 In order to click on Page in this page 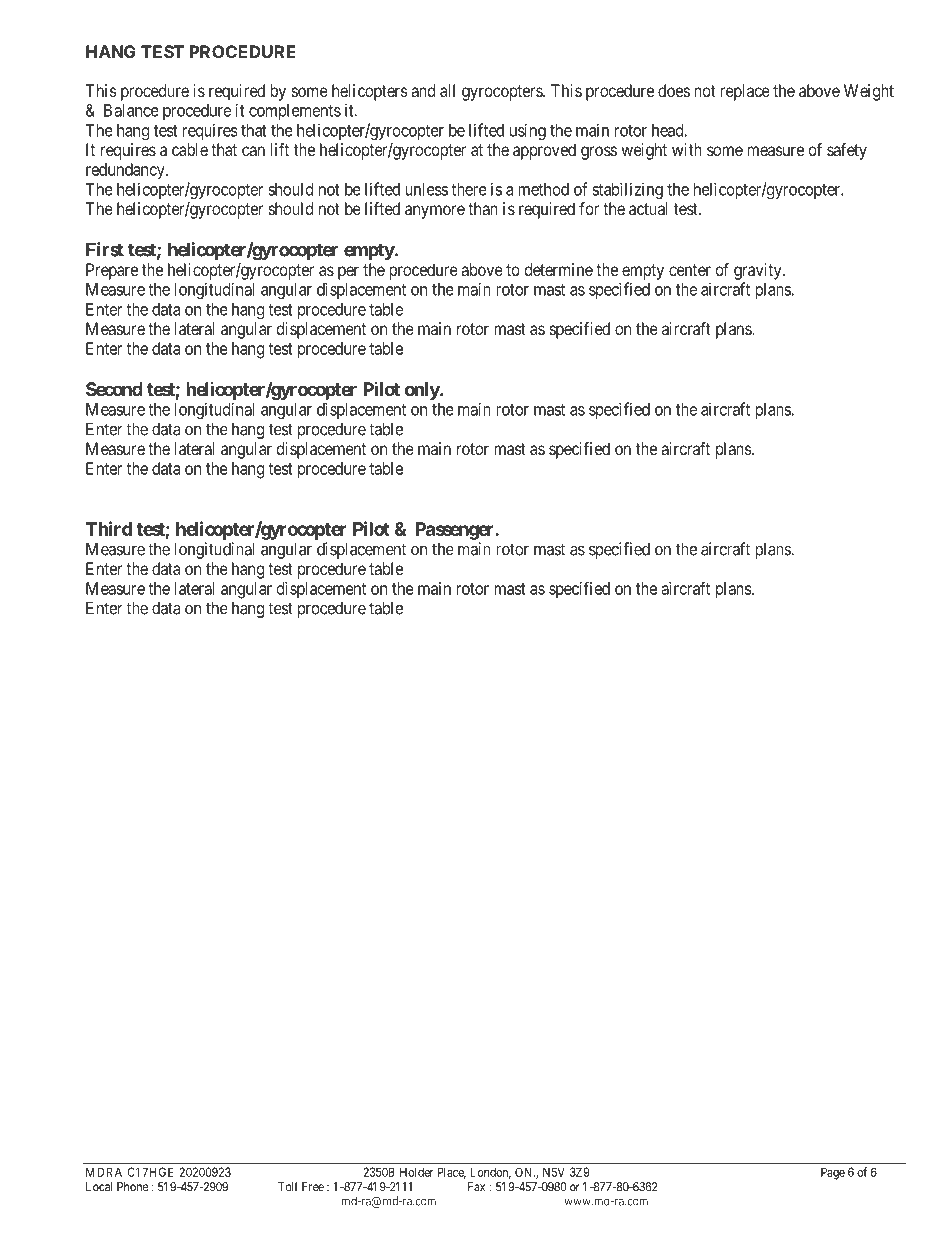, I will do `click(833, 1173)`.
